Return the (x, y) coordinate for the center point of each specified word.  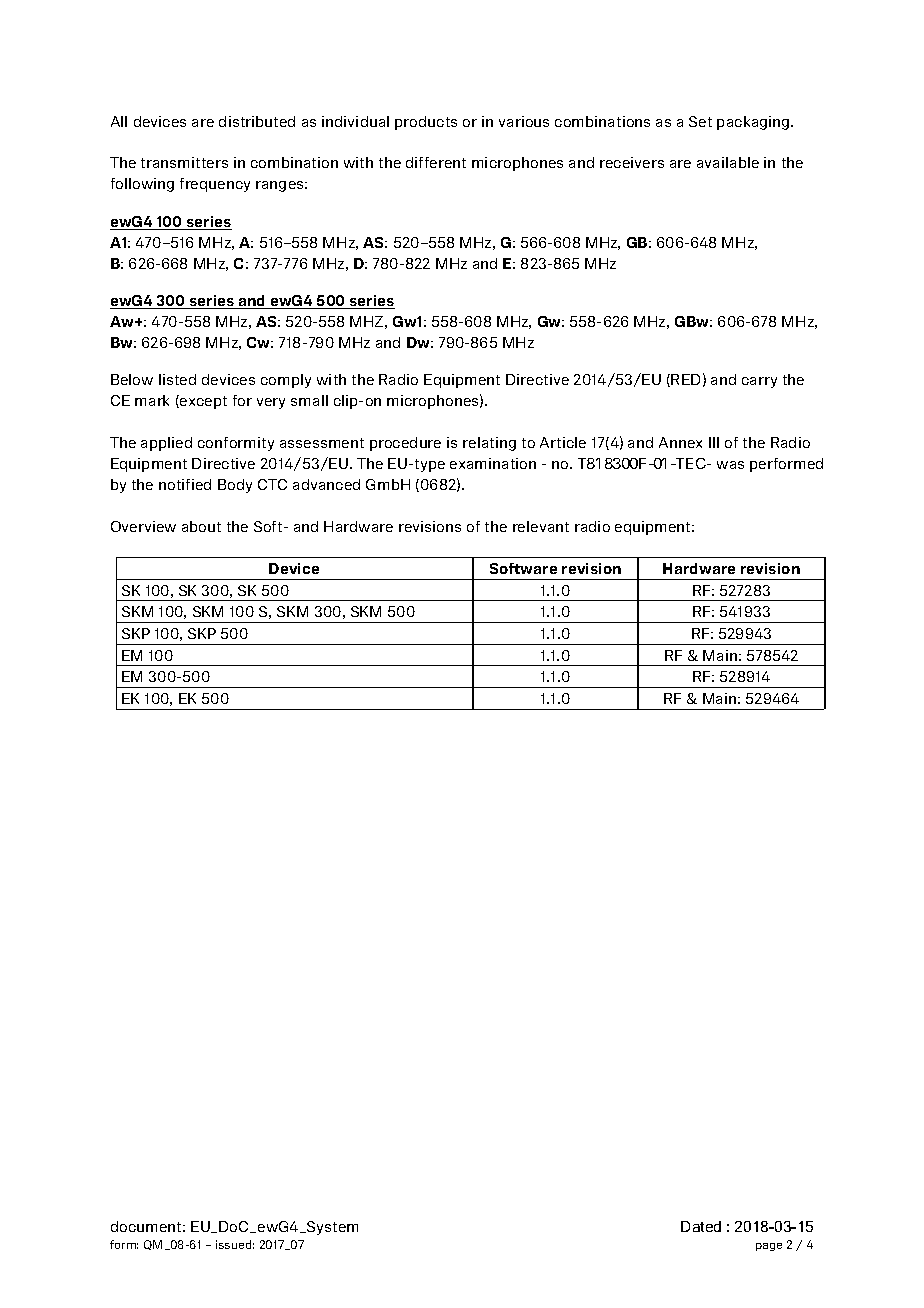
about (201, 526)
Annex (680, 442)
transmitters (184, 162)
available (728, 162)
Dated (701, 1226)
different (436, 162)
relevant (541, 526)
